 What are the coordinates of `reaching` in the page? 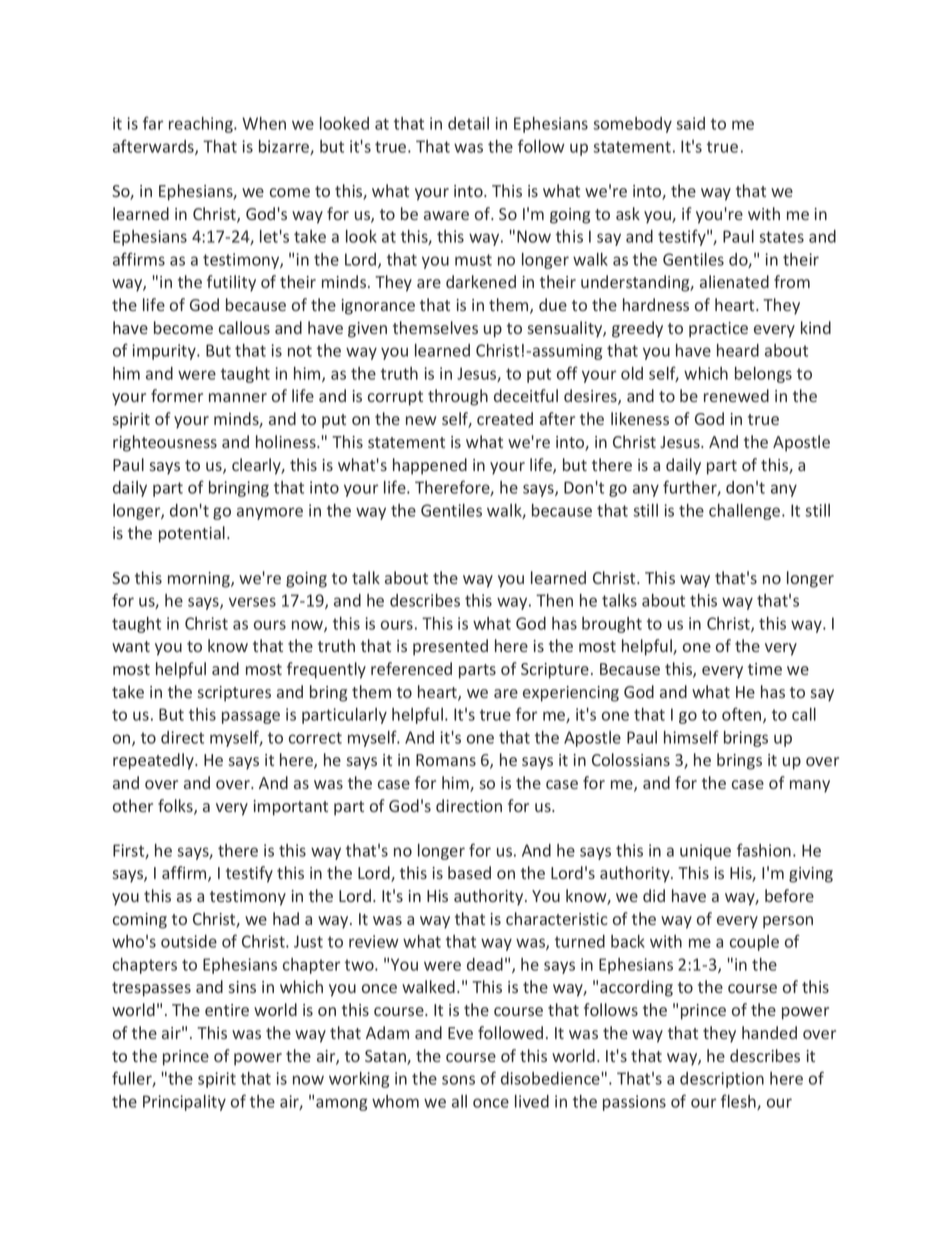 It's located at (202, 125).
